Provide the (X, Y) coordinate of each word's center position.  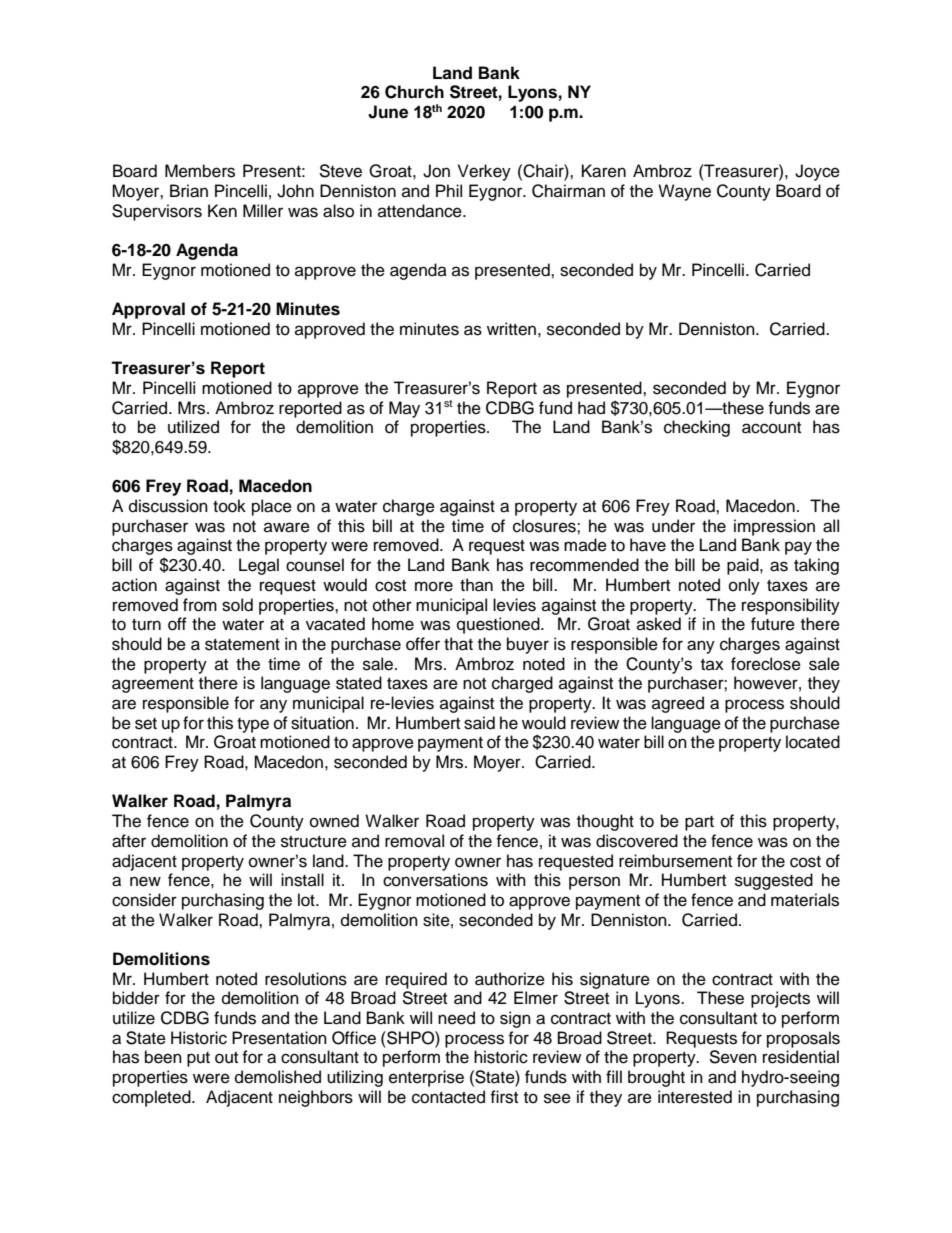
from (200, 605)
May (404, 409)
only (744, 586)
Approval (148, 310)
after (129, 841)
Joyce (817, 172)
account (771, 428)
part (699, 823)
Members (200, 171)
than (476, 585)
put (198, 1059)
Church (414, 92)
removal (414, 841)
